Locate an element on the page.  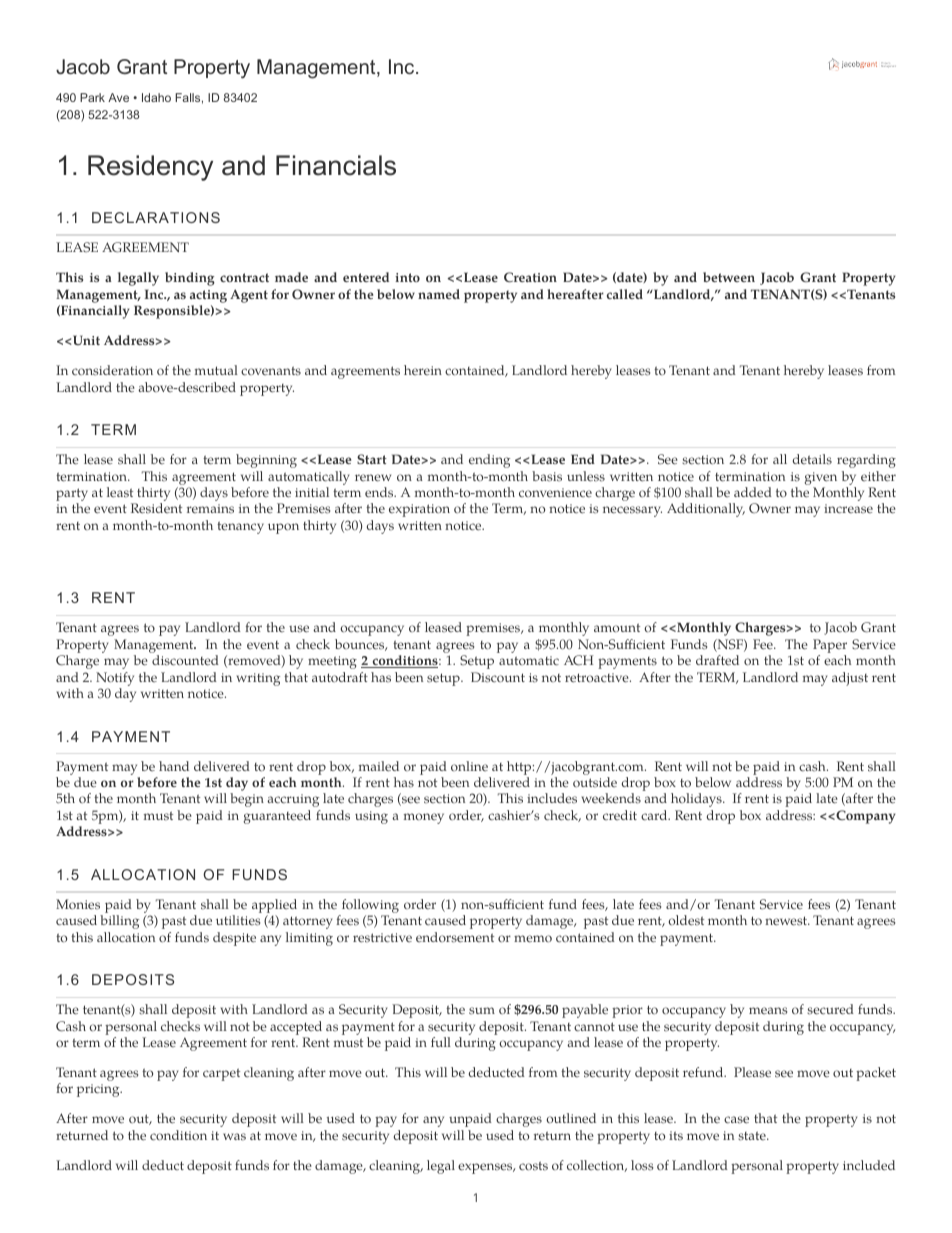
Financials is located at coordinates (336, 165).
